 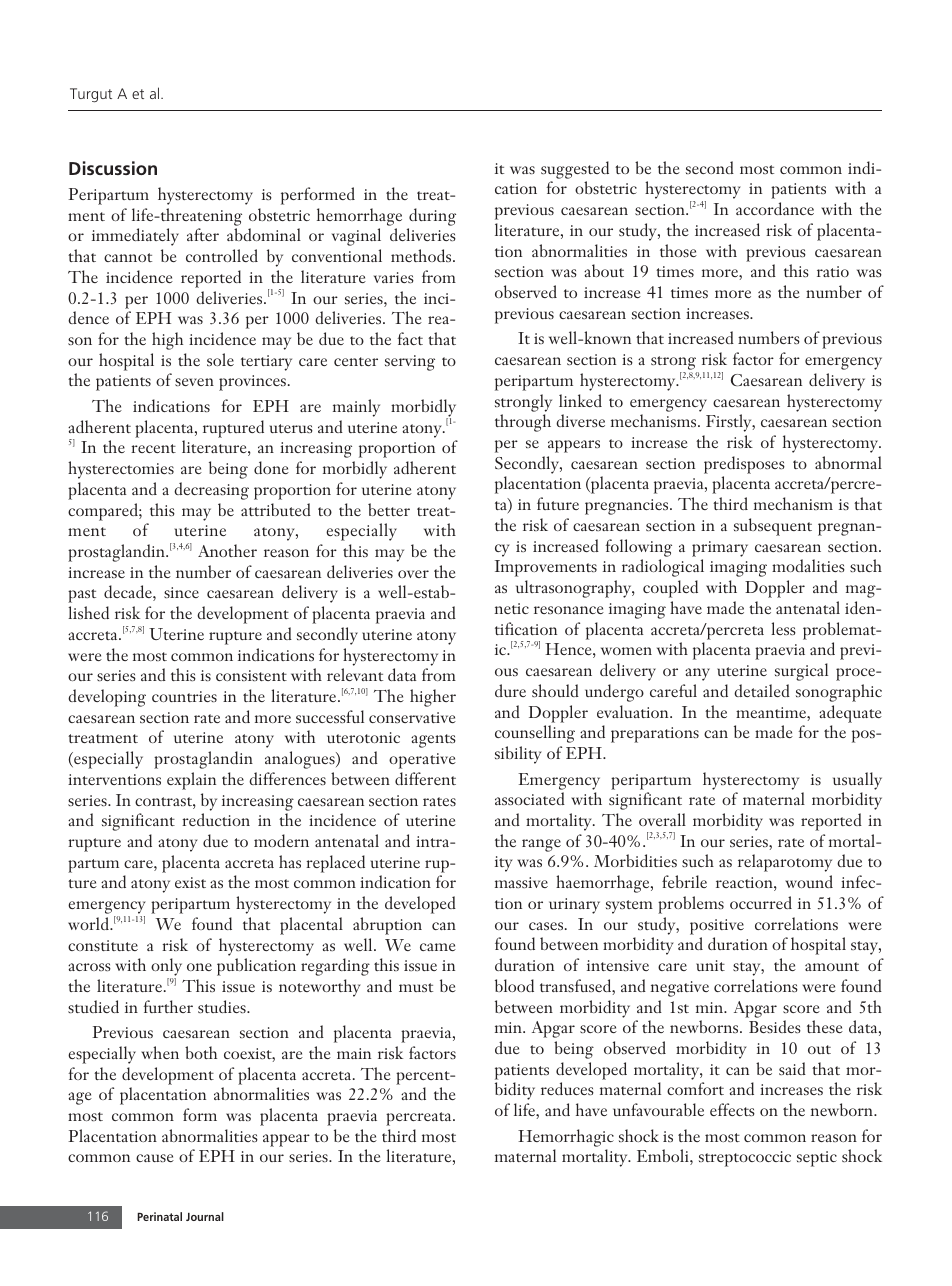 What do you see at coordinates (575, 170) in the screenshot?
I see `suggested` at bounding box center [575, 170].
